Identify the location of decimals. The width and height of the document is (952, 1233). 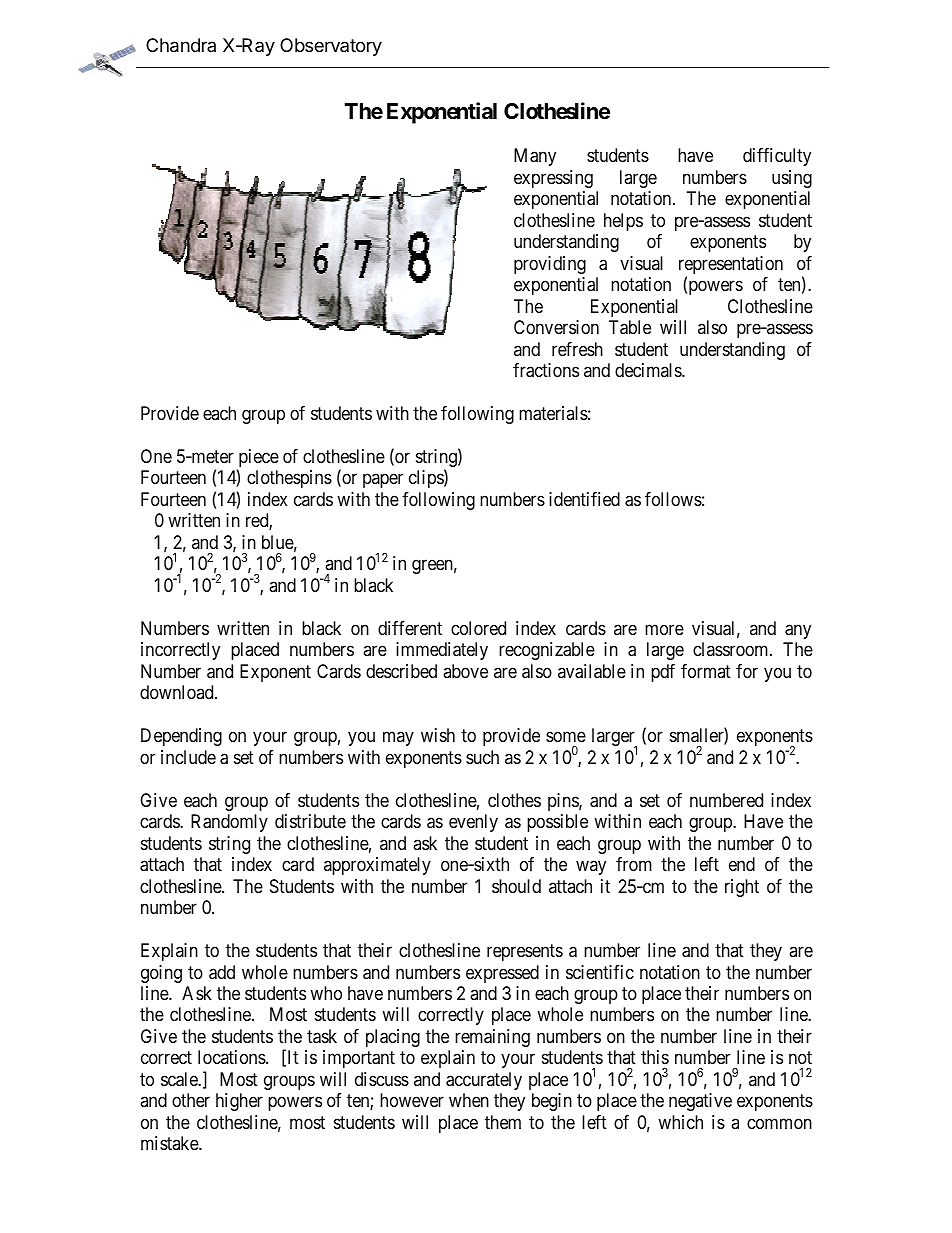
(649, 370).
